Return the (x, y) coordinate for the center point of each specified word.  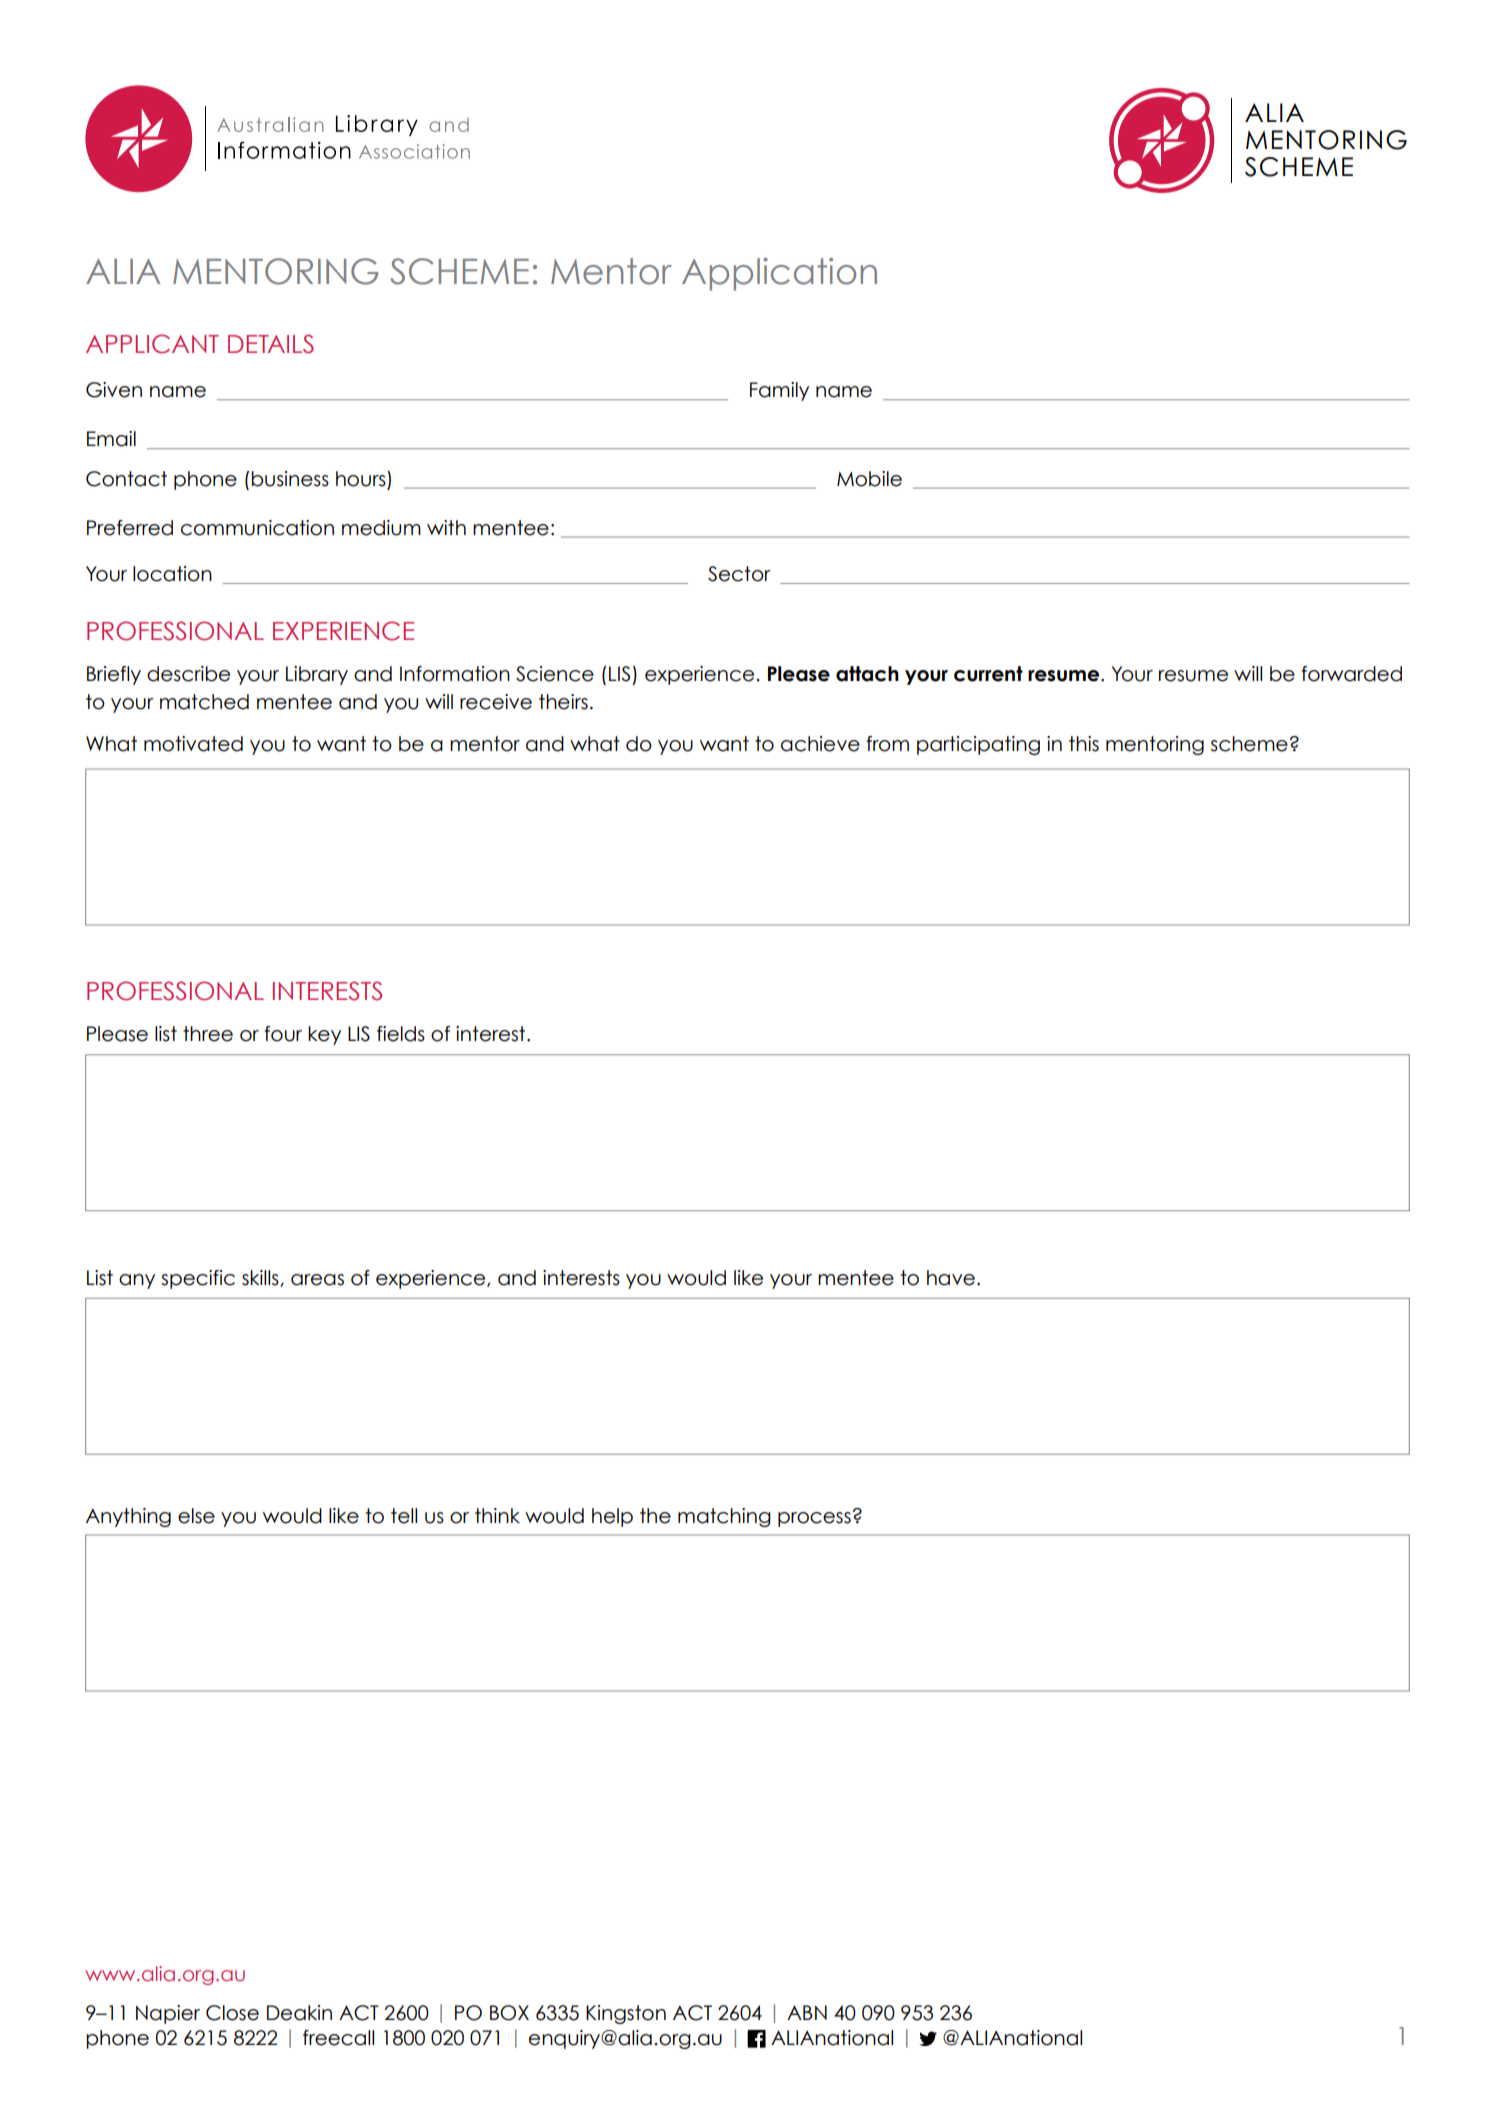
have (951, 1278)
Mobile (869, 479)
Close (232, 2013)
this (1084, 744)
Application (779, 274)
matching (724, 1517)
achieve (820, 744)
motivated (193, 744)
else (196, 1516)
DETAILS (271, 344)
